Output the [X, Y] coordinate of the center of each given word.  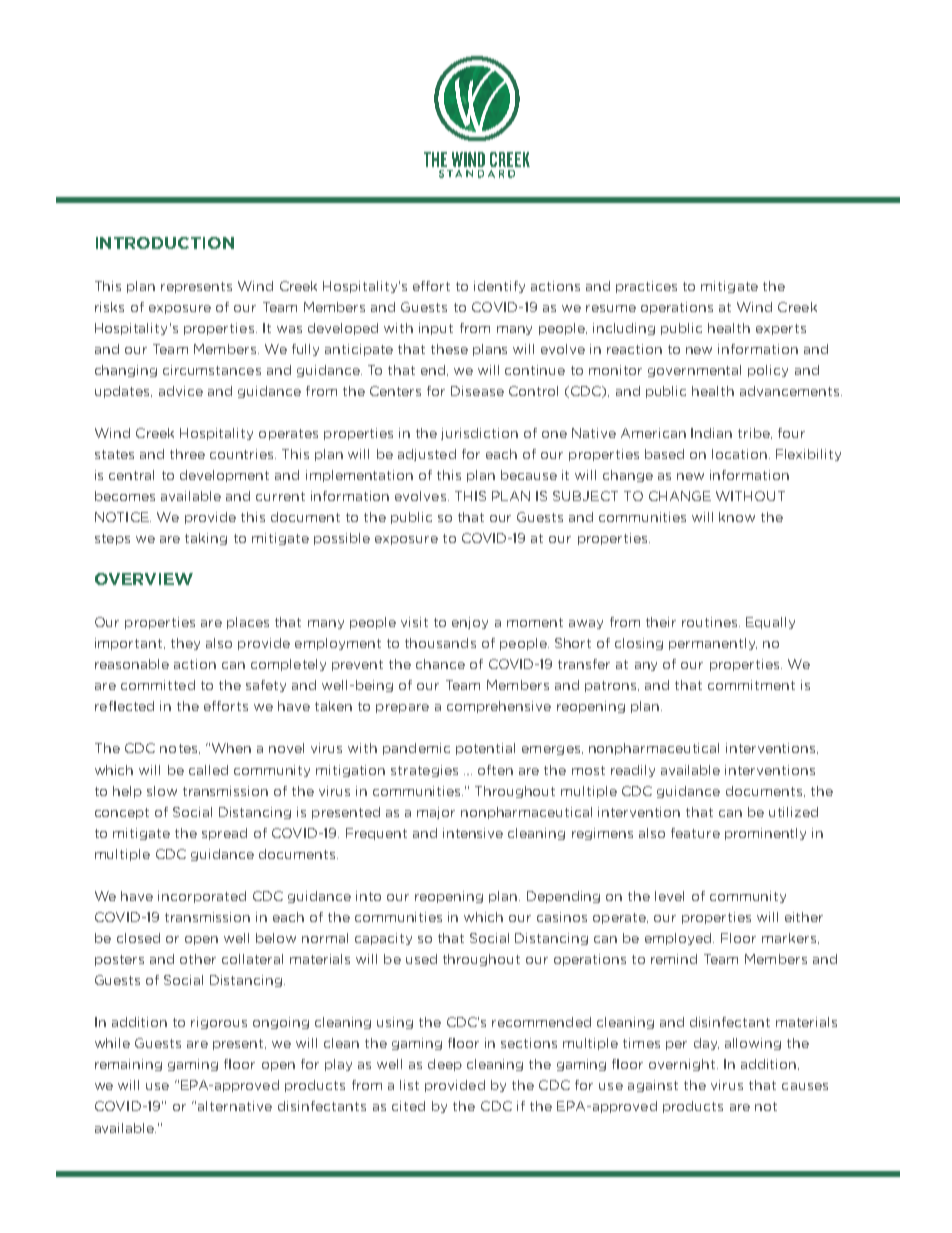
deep [445, 1065]
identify [499, 287]
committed [158, 685]
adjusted [427, 455]
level [669, 896]
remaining [128, 1065]
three [187, 454]
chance [440, 664]
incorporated [202, 897]
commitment [751, 685]
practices [646, 287]
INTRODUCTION [165, 243]
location [739, 454]
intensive [473, 833]
